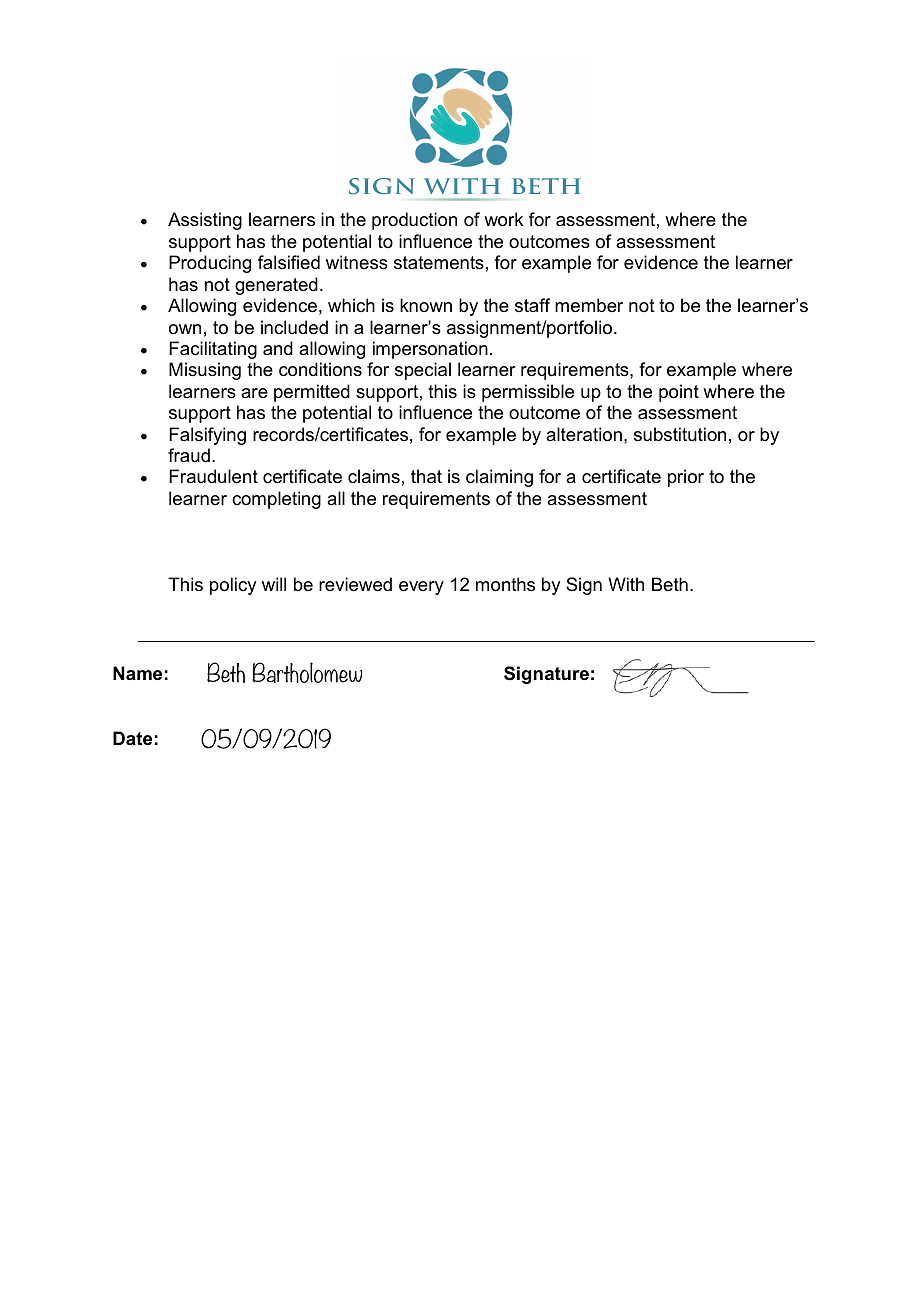 This screenshot has height=1308, width=924. Describe the element at coordinates (426, 476) in the screenshot. I see `that` at that location.
